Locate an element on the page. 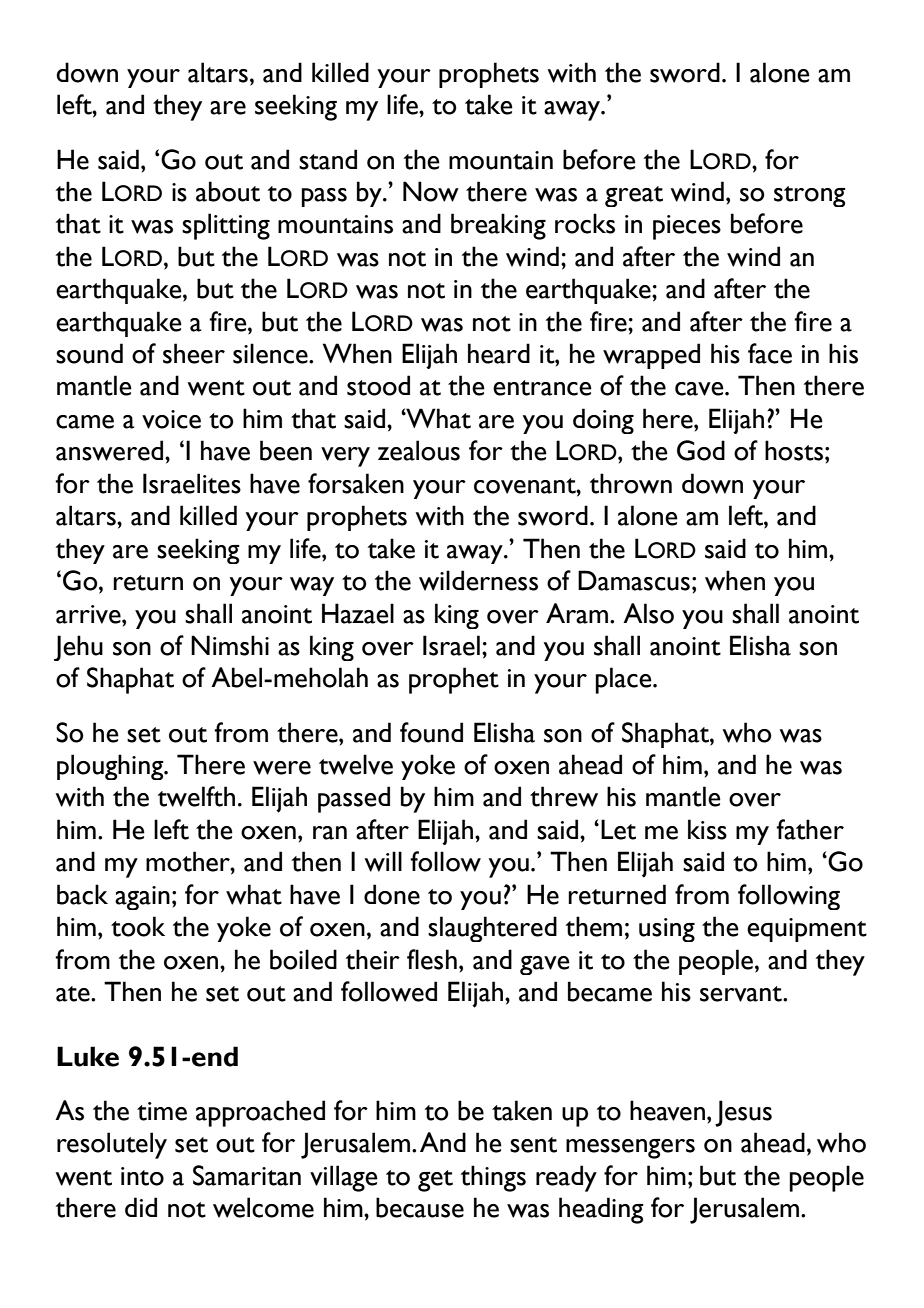 This page has height=1308, width=924. Jehu is located at coordinates (78, 648).
